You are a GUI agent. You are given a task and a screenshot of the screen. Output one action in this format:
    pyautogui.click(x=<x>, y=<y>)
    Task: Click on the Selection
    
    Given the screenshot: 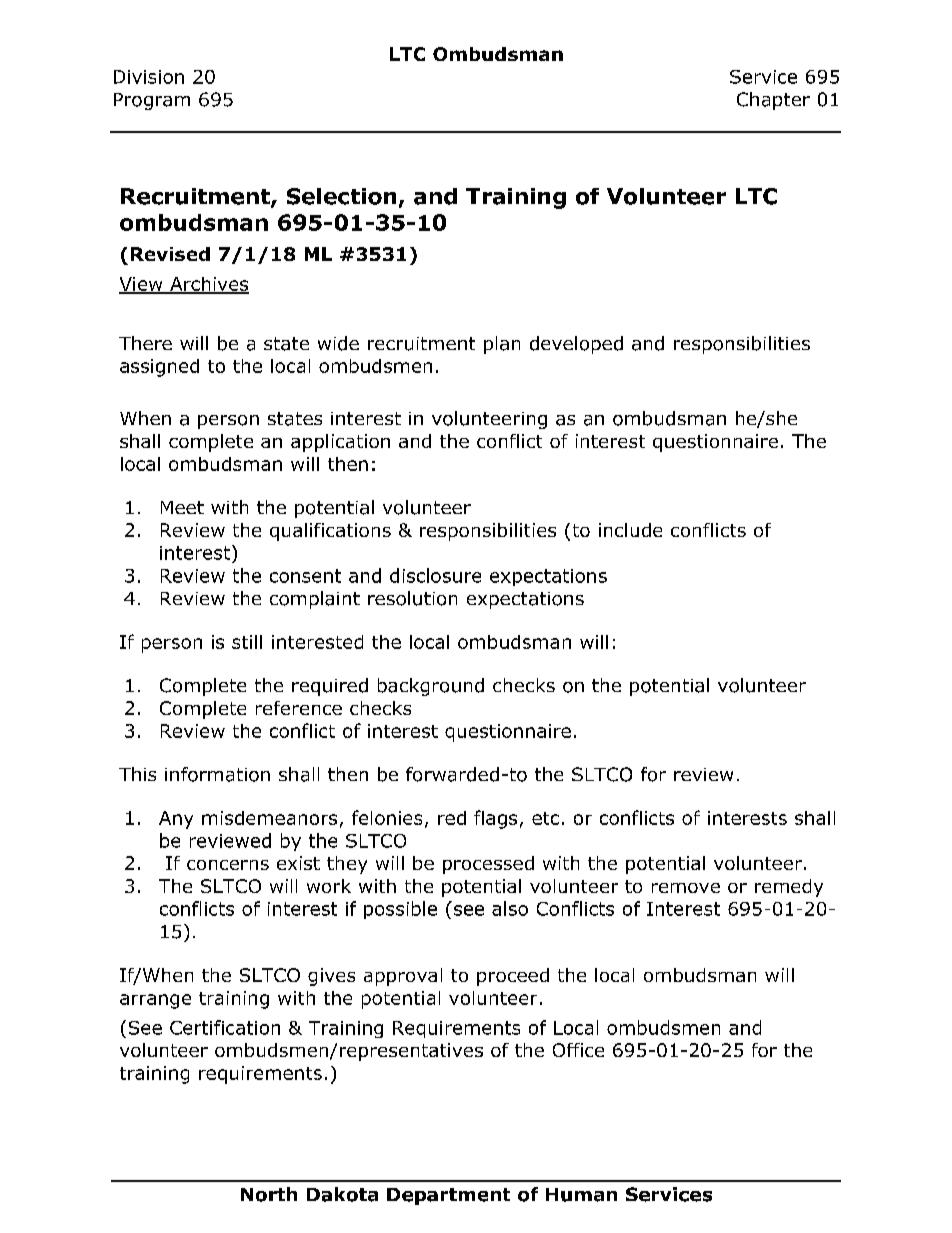 What is the action you would take?
    pyautogui.click(x=341, y=196)
